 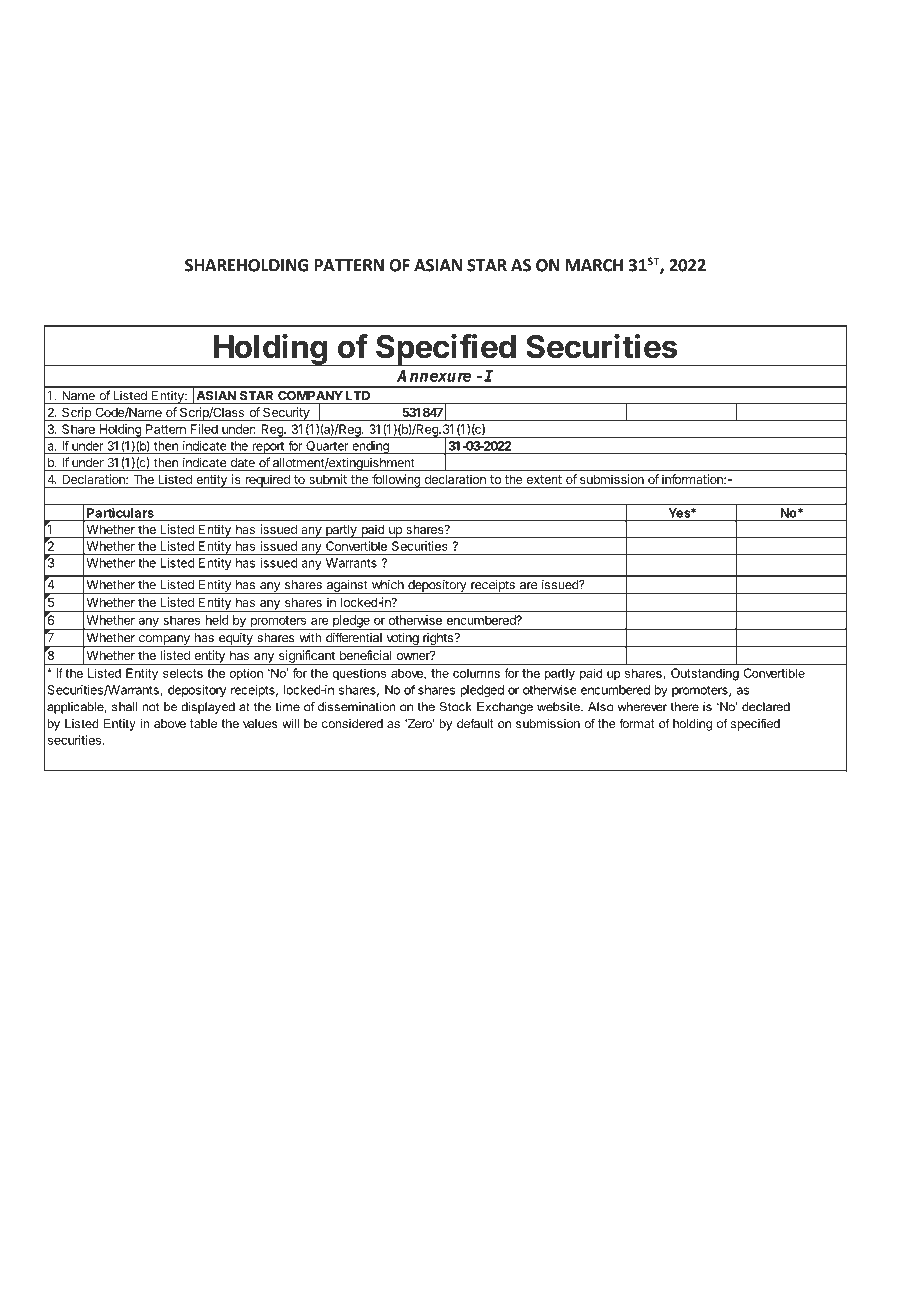 I want to click on columns, so click(x=476, y=673).
